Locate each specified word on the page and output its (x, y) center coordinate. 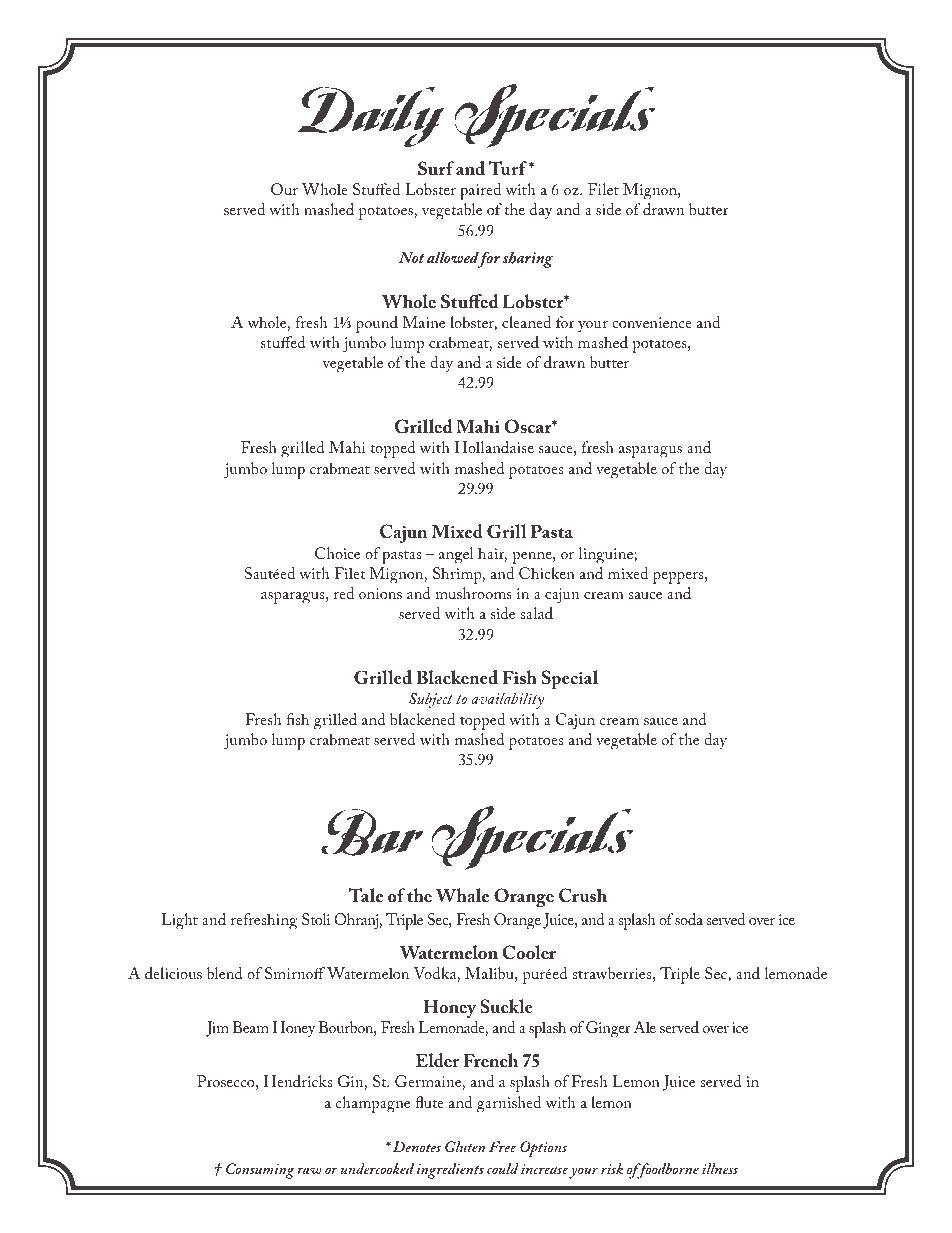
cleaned (526, 322)
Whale (462, 895)
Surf (436, 168)
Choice (337, 553)
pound (377, 324)
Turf (507, 168)
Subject (431, 700)
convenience (652, 322)
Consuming (260, 1171)
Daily (371, 117)
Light (179, 921)
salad (537, 613)
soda (689, 919)
